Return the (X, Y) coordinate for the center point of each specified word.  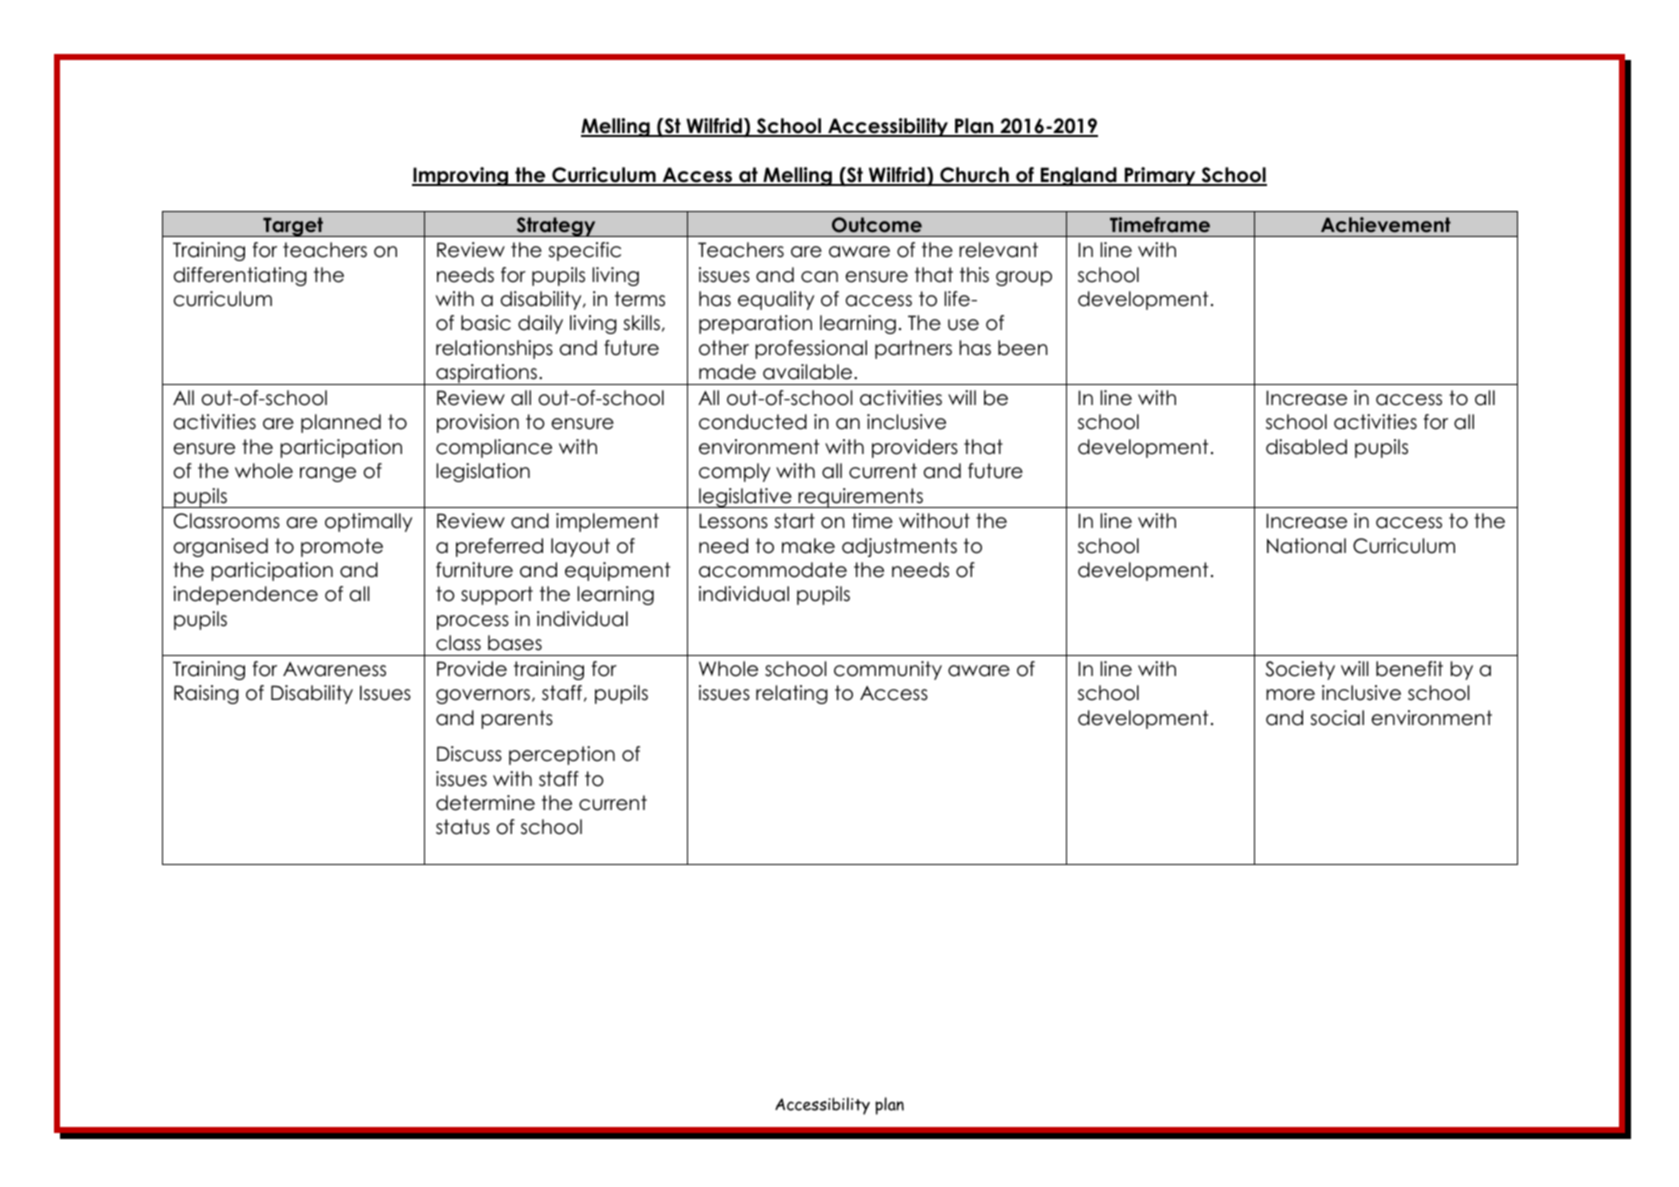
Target (293, 227)
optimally (368, 522)
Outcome (877, 225)
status (463, 827)
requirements (861, 498)
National (1306, 546)
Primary (1160, 176)
